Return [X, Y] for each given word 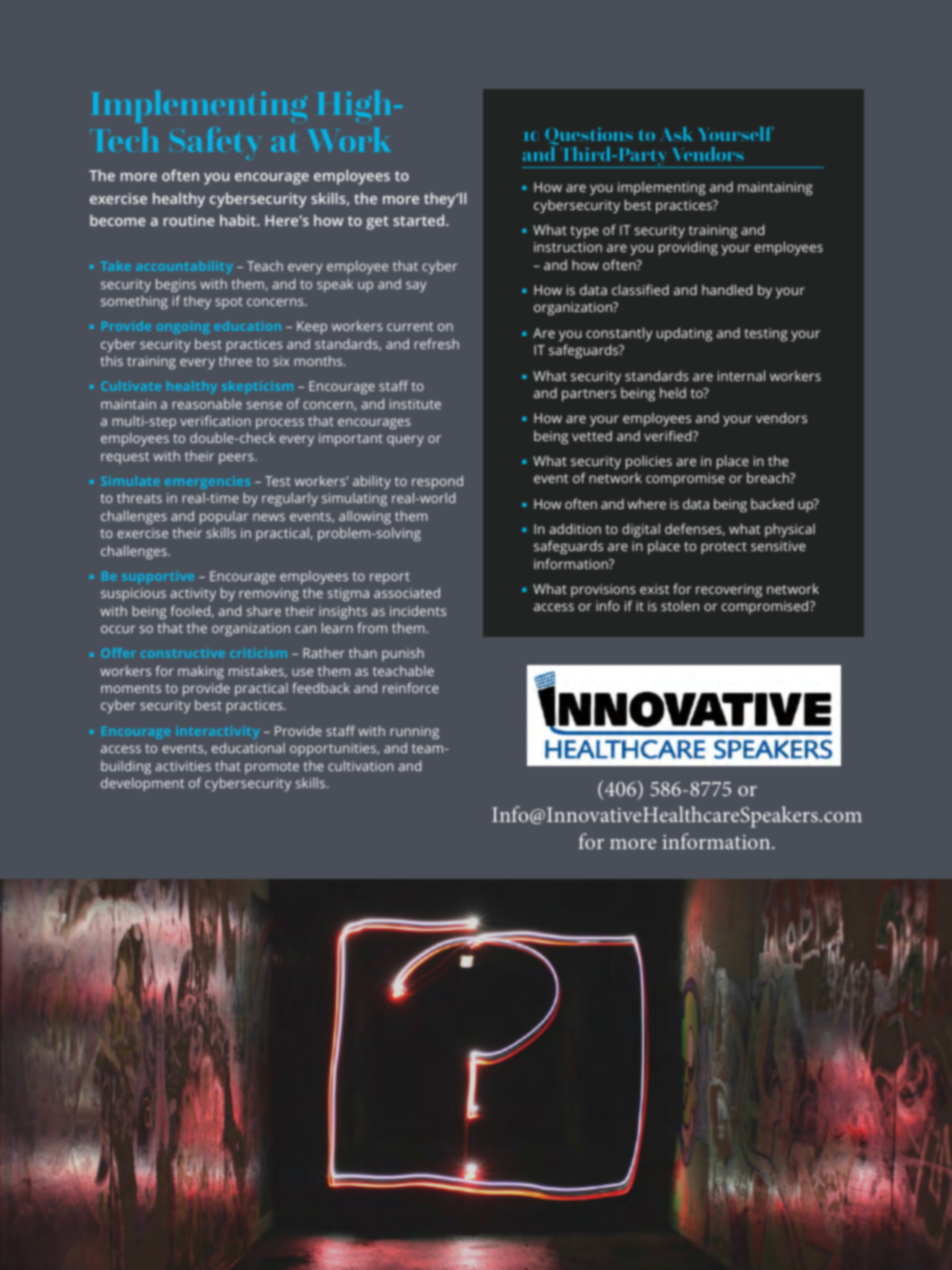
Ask [677, 134]
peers [237, 458]
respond [437, 482]
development [142, 784]
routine [189, 220]
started [420, 220]
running [414, 732]
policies [649, 462]
